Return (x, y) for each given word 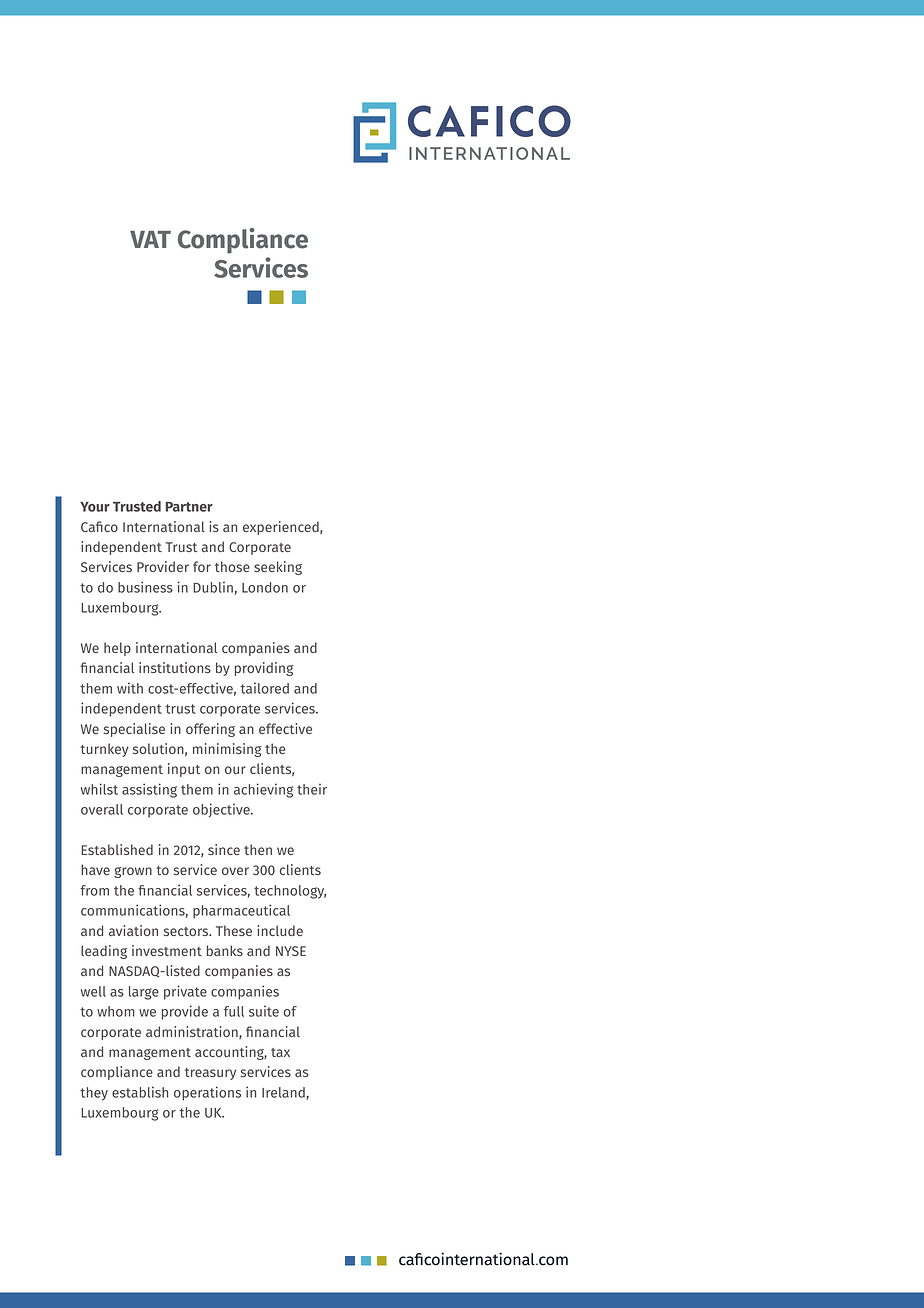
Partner (189, 507)
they (94, 1094)
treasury (210, 1074)
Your (95, 507)
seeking (278, 568)
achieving (263, 790)
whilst (99, 789)
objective (222, 810)
